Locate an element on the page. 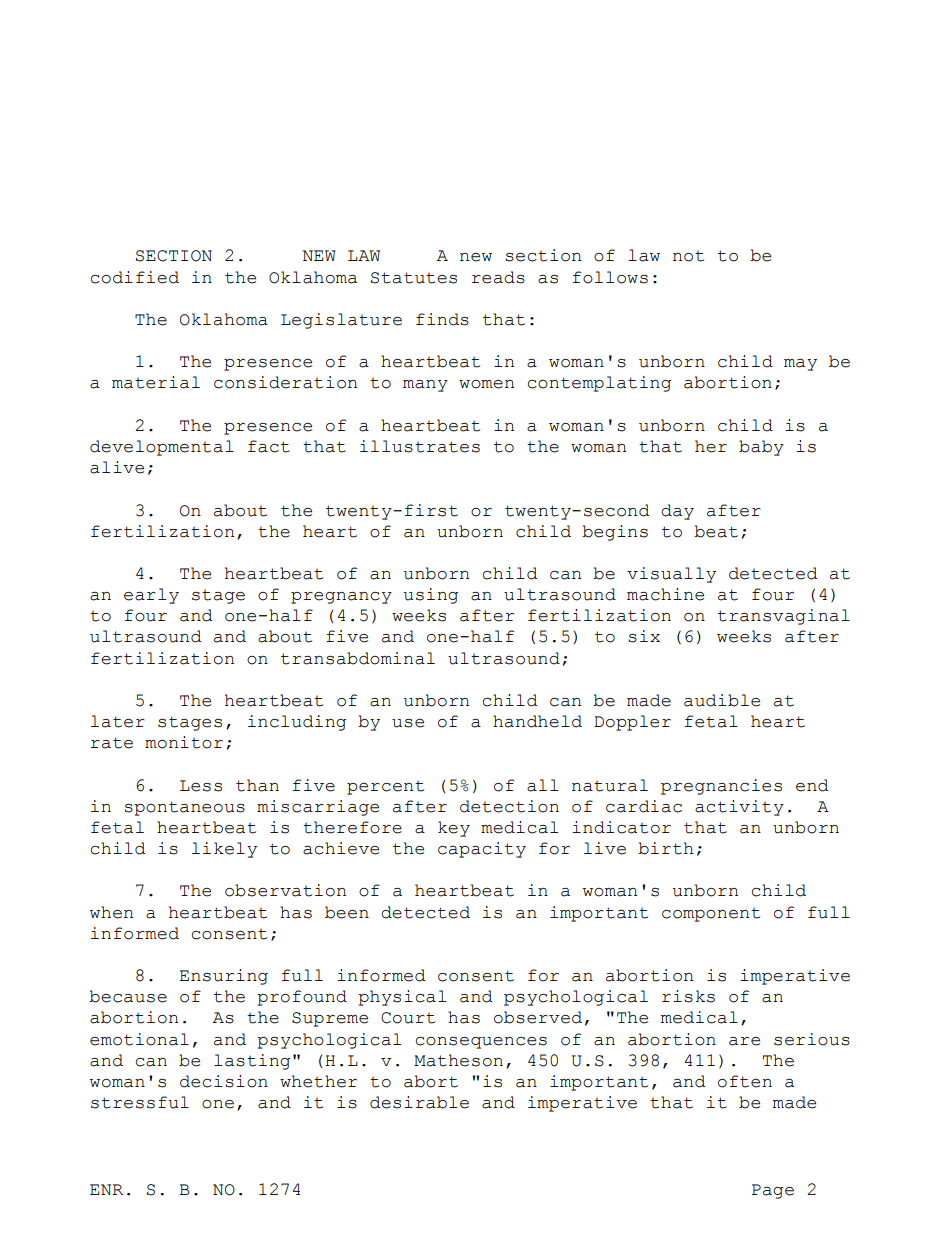  desirable is located at coordinates (419, 1102).
